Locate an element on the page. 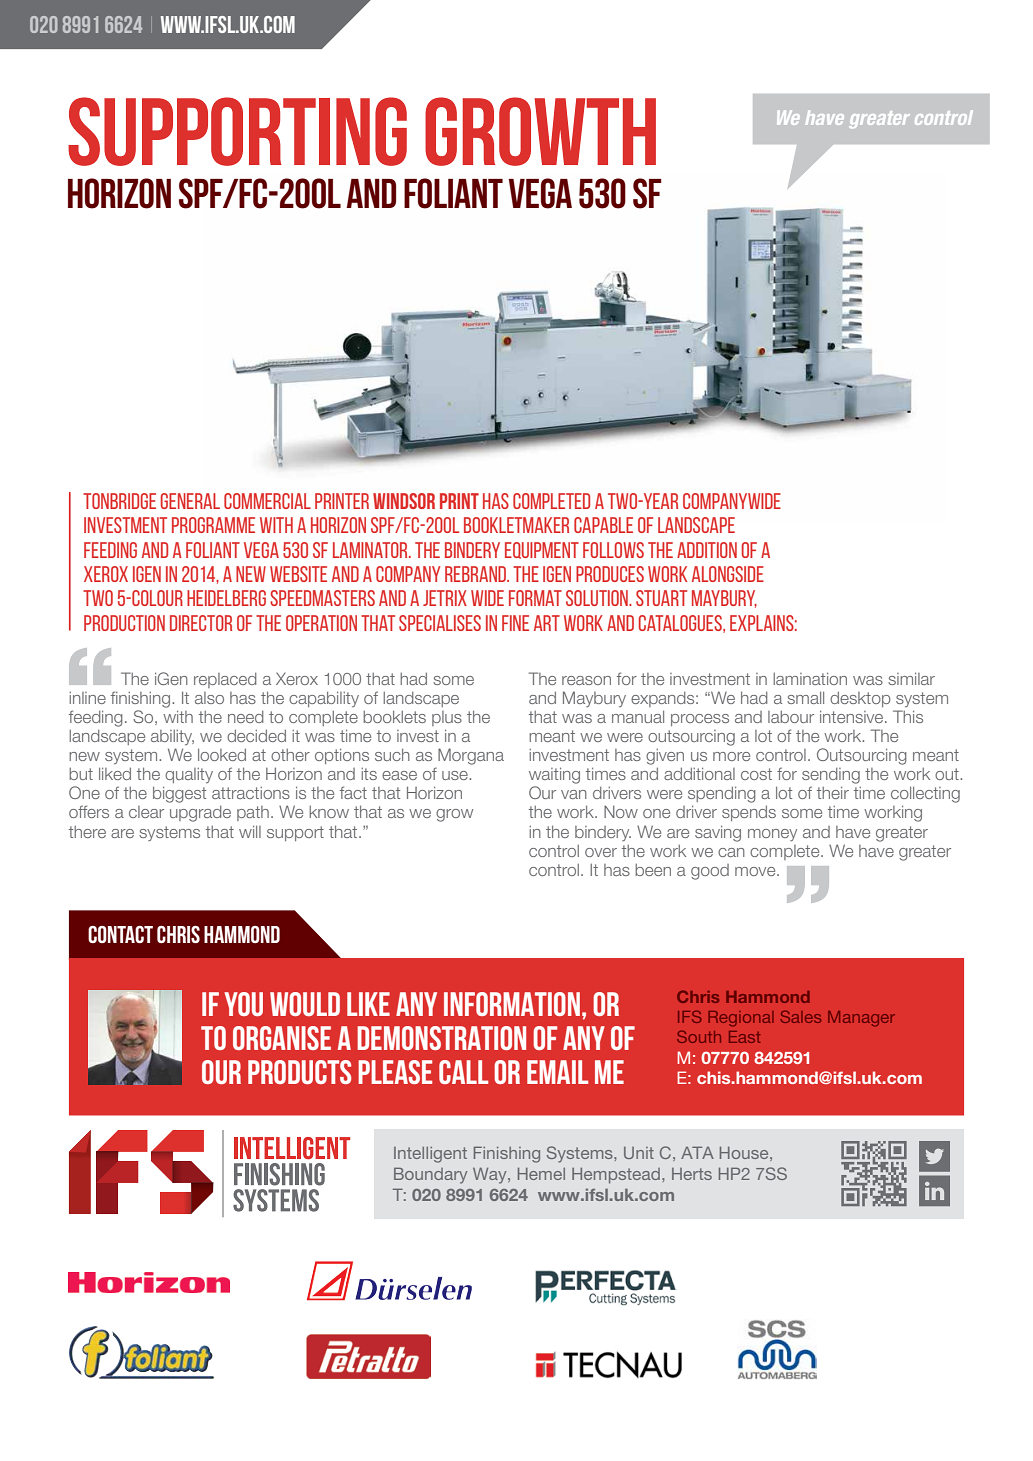 The image size is (1033, 1461). programme is located at coordinates (213, 525).
